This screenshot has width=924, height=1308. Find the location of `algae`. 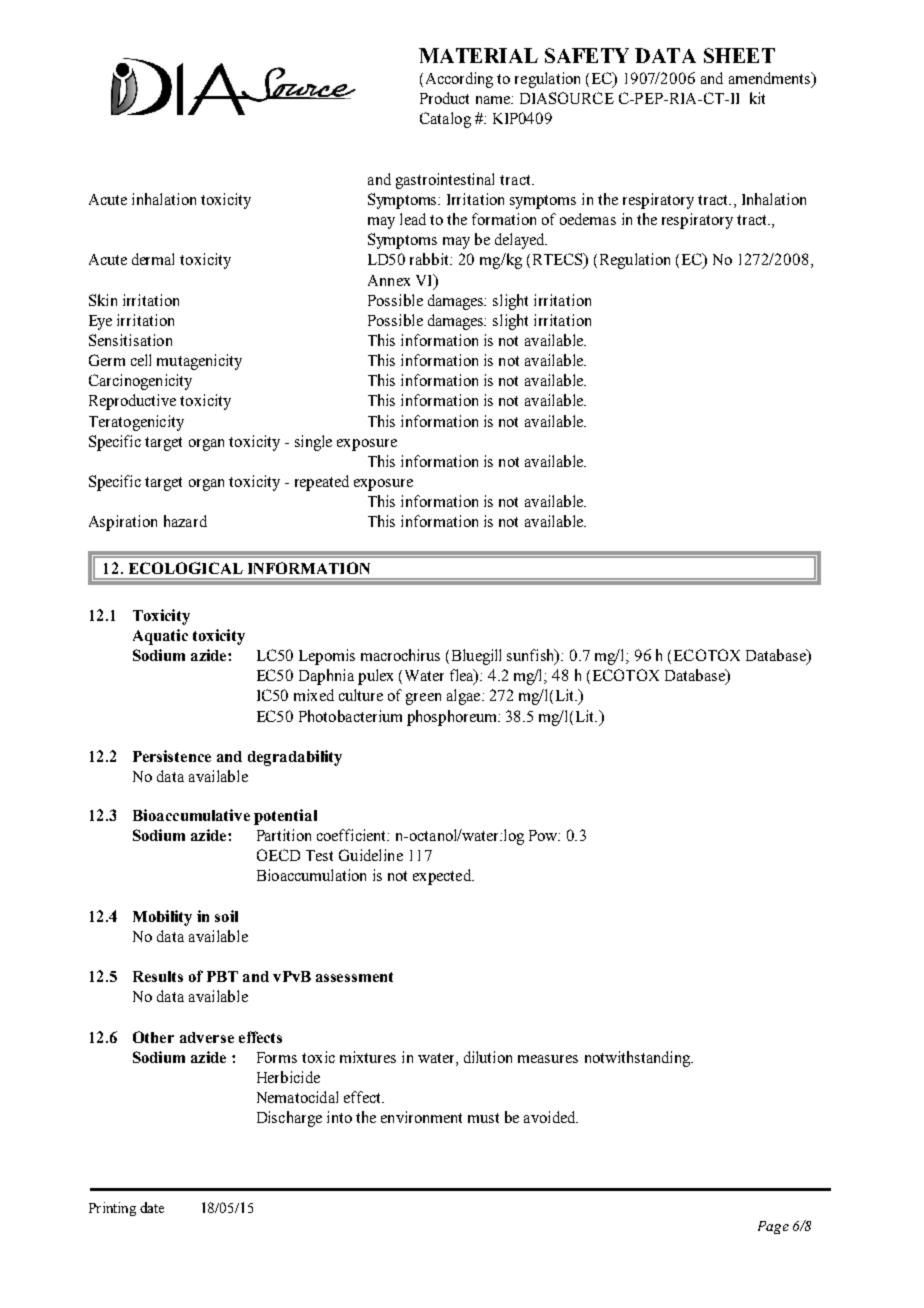

algae is located at coordinates (465, 697).
